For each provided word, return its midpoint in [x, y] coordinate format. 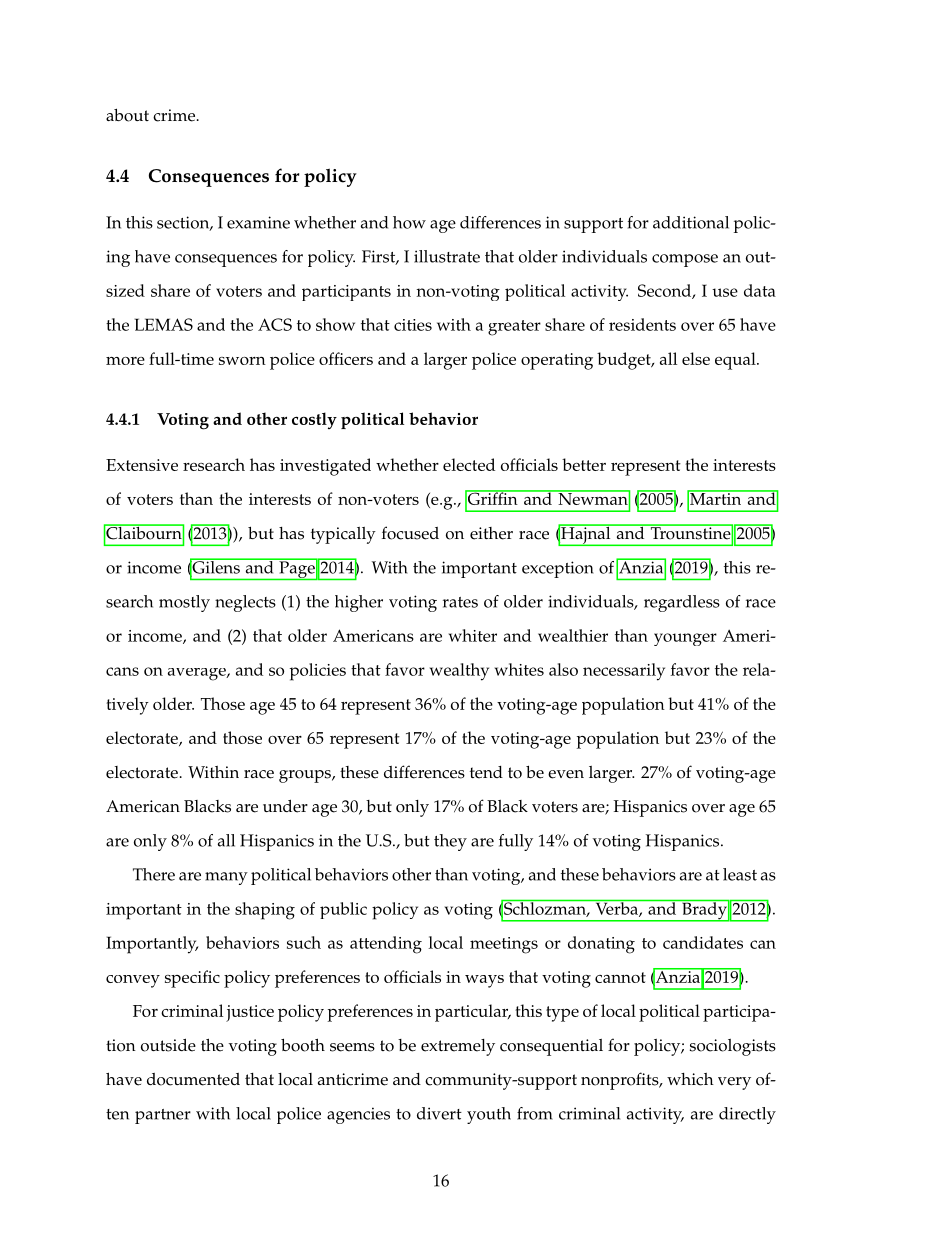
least [740, 874]
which [690, 1079]
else [696, 358]
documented [193, 1079]
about [127, 115]
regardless [682, 603]
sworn [242, 361]
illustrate [447, 256]
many [226, 878]
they [450, 842]
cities [413, 325]
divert [439, 1113]
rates [460, 602]
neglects [245, 603]
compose [685, 260]
